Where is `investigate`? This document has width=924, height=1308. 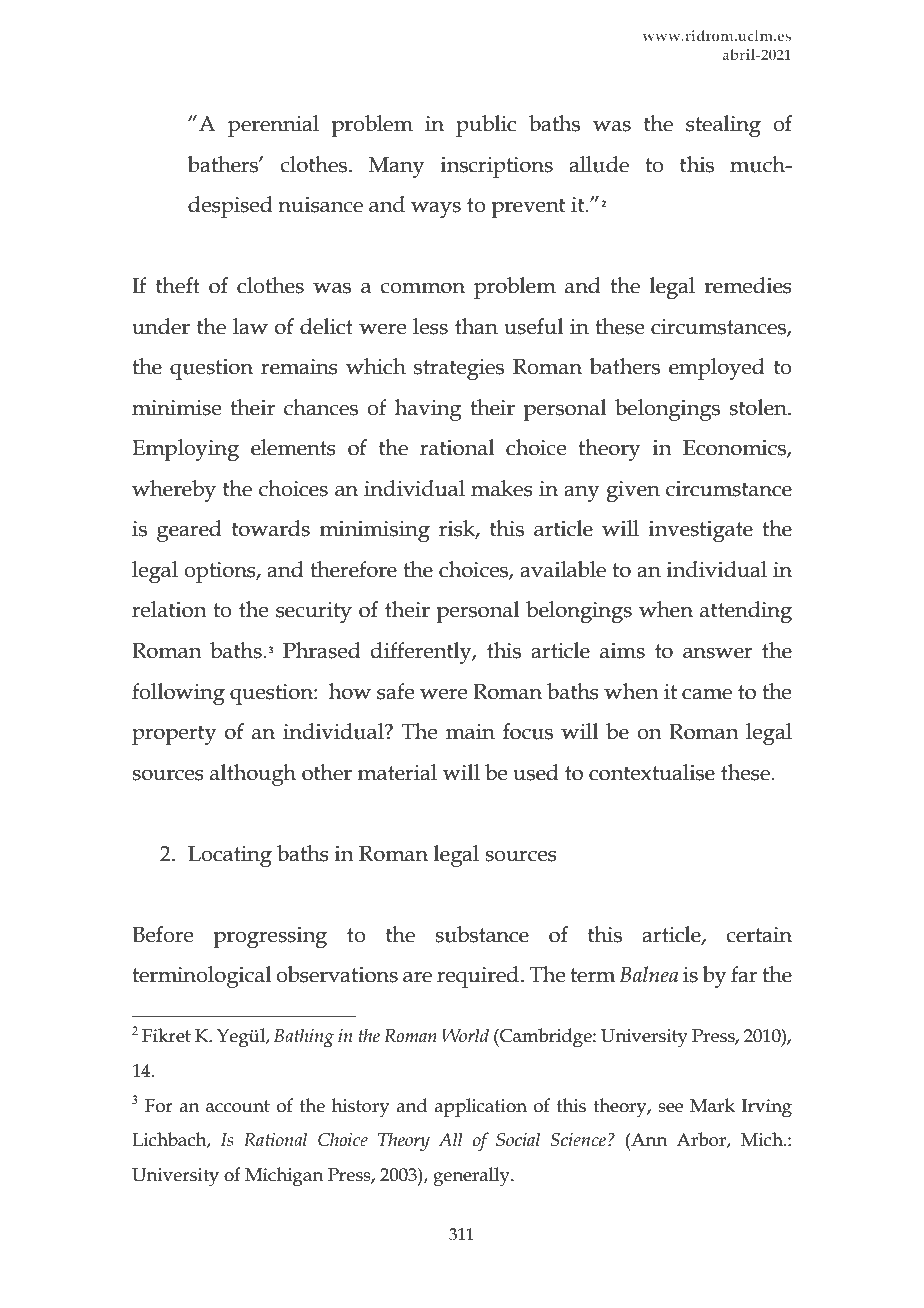 investigate is located at coordinates (701, 531).
